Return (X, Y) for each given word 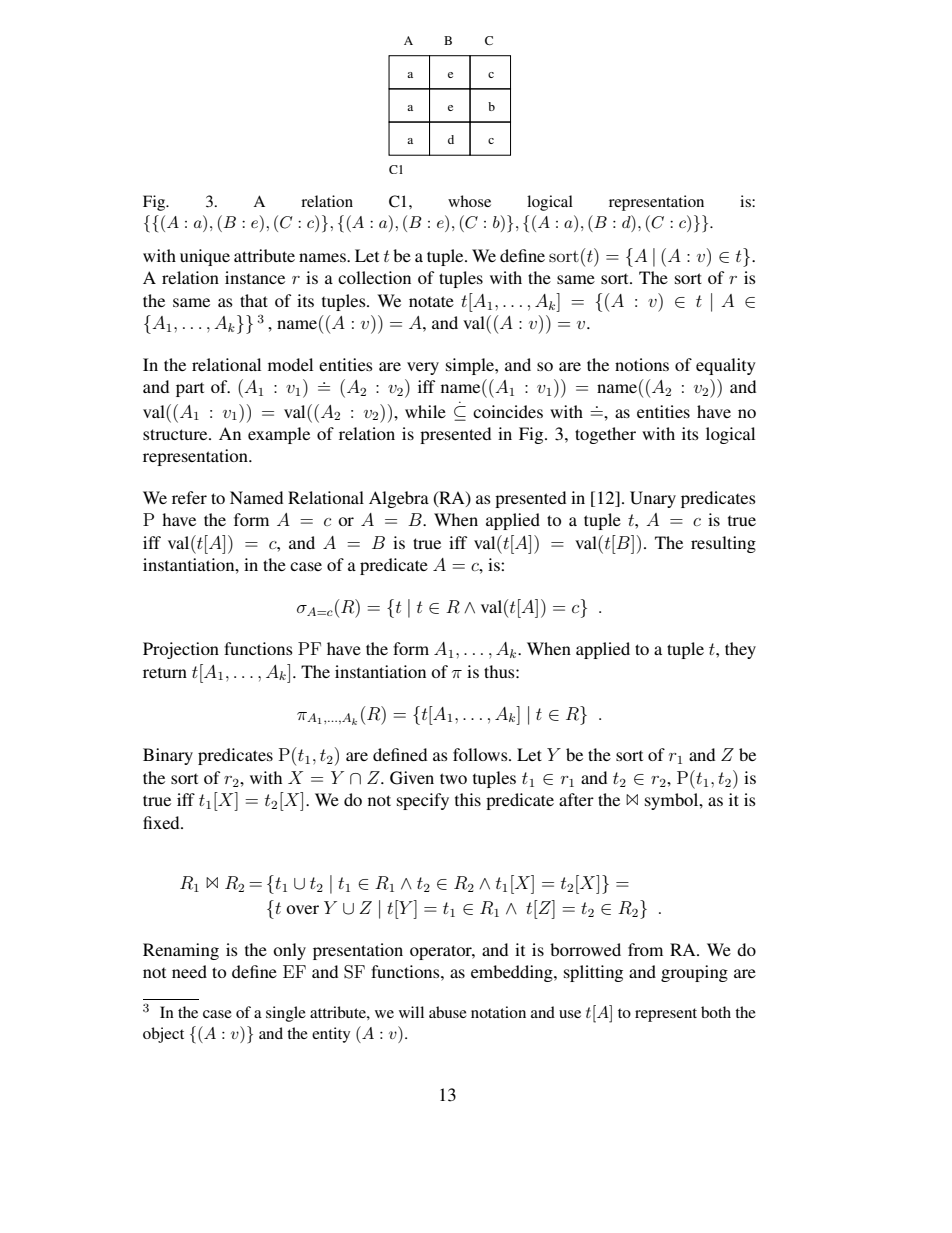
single (286, 1014)
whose (469, 201)
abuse (448, 1012)
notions (642, 364)
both (716, 1012)
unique (205, 257)
